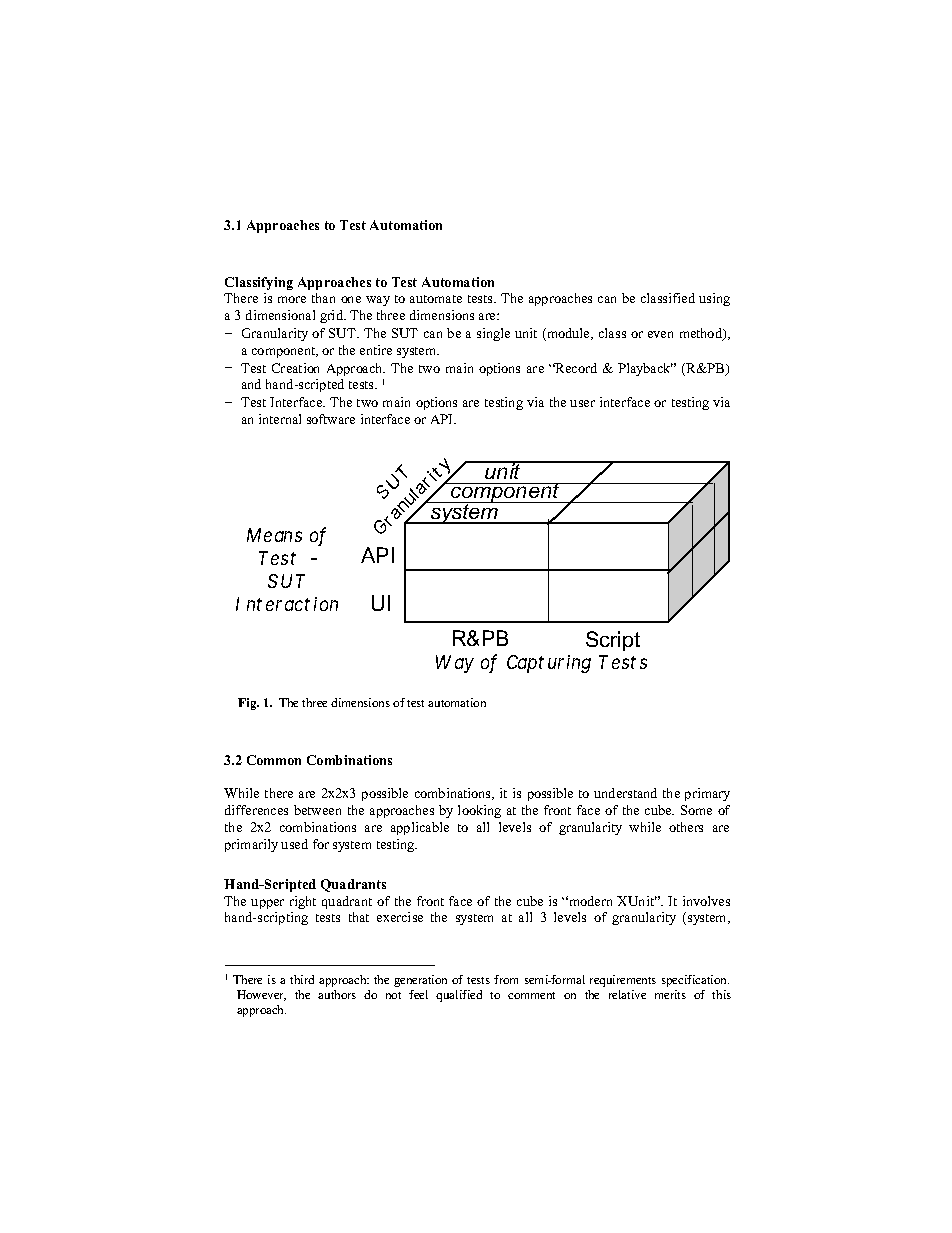 This screenshot has height=1233, width=952. What do you see at coordinates (582, 403) in the screenshot?
I see `user` at bounding box center [582, 403].
